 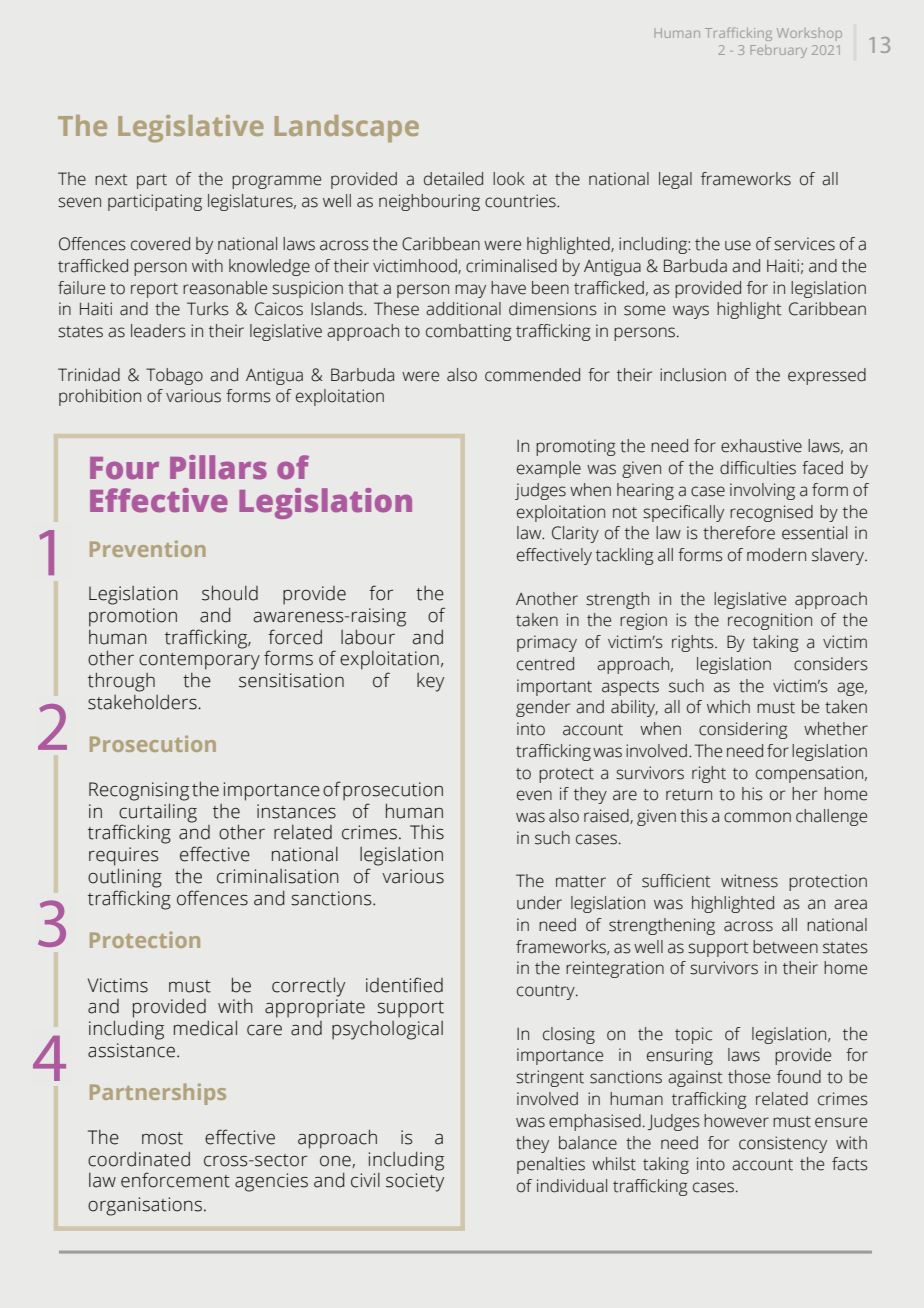 I want to click on promotion, so click(x=133, y=617).
